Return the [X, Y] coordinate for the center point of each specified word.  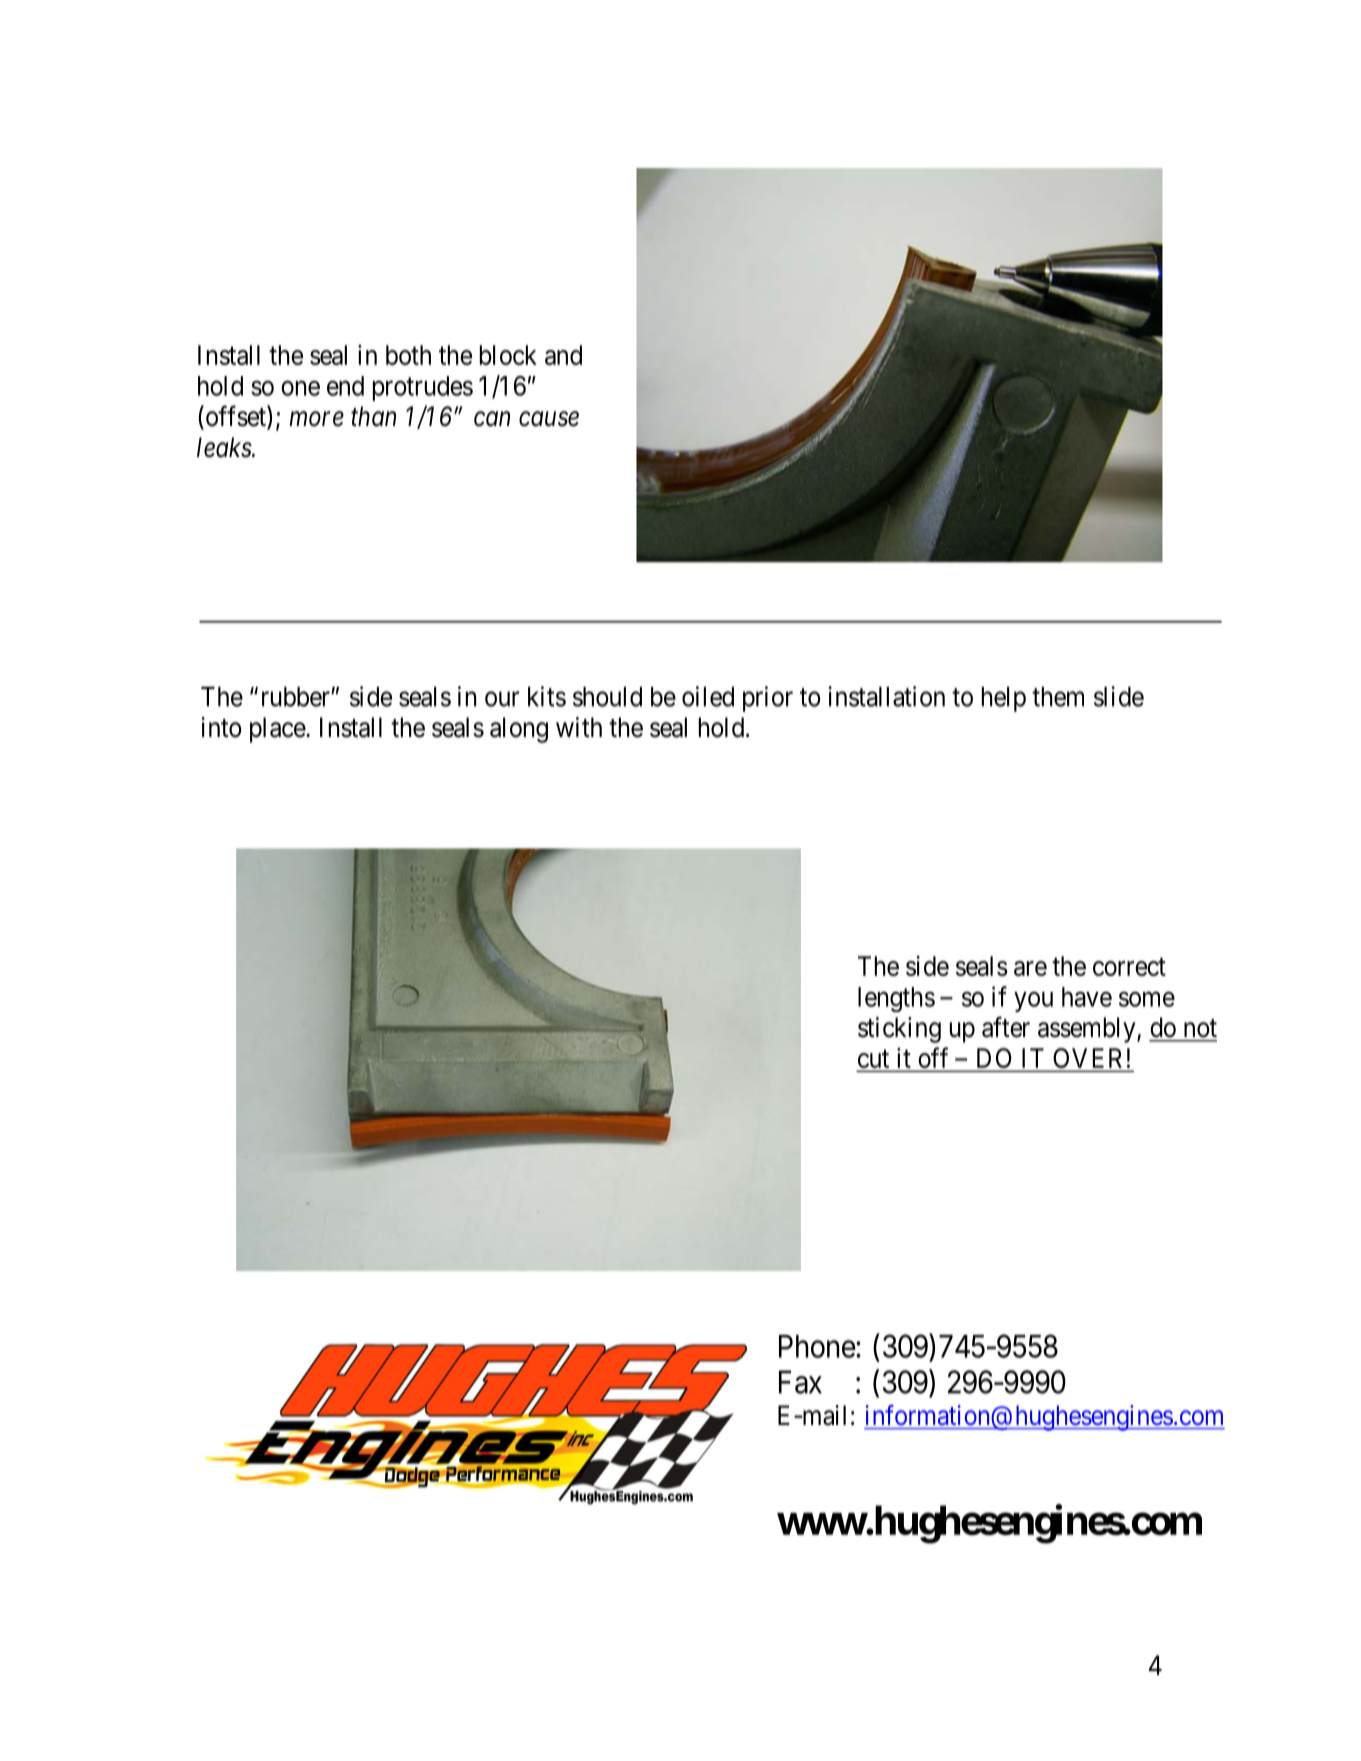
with [579, 727]
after [1006, 1027]
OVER [1089, 1059]
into [221, 727]
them [1058, 697]
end [345, 386]
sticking [899, 1030]
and [563, 355]
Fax [800, 1382]
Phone [817, 1346]
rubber [297, 697]
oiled [708, 696]
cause [549, 419]
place [278, 730]
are [1030, 968]
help [1004, 699]
